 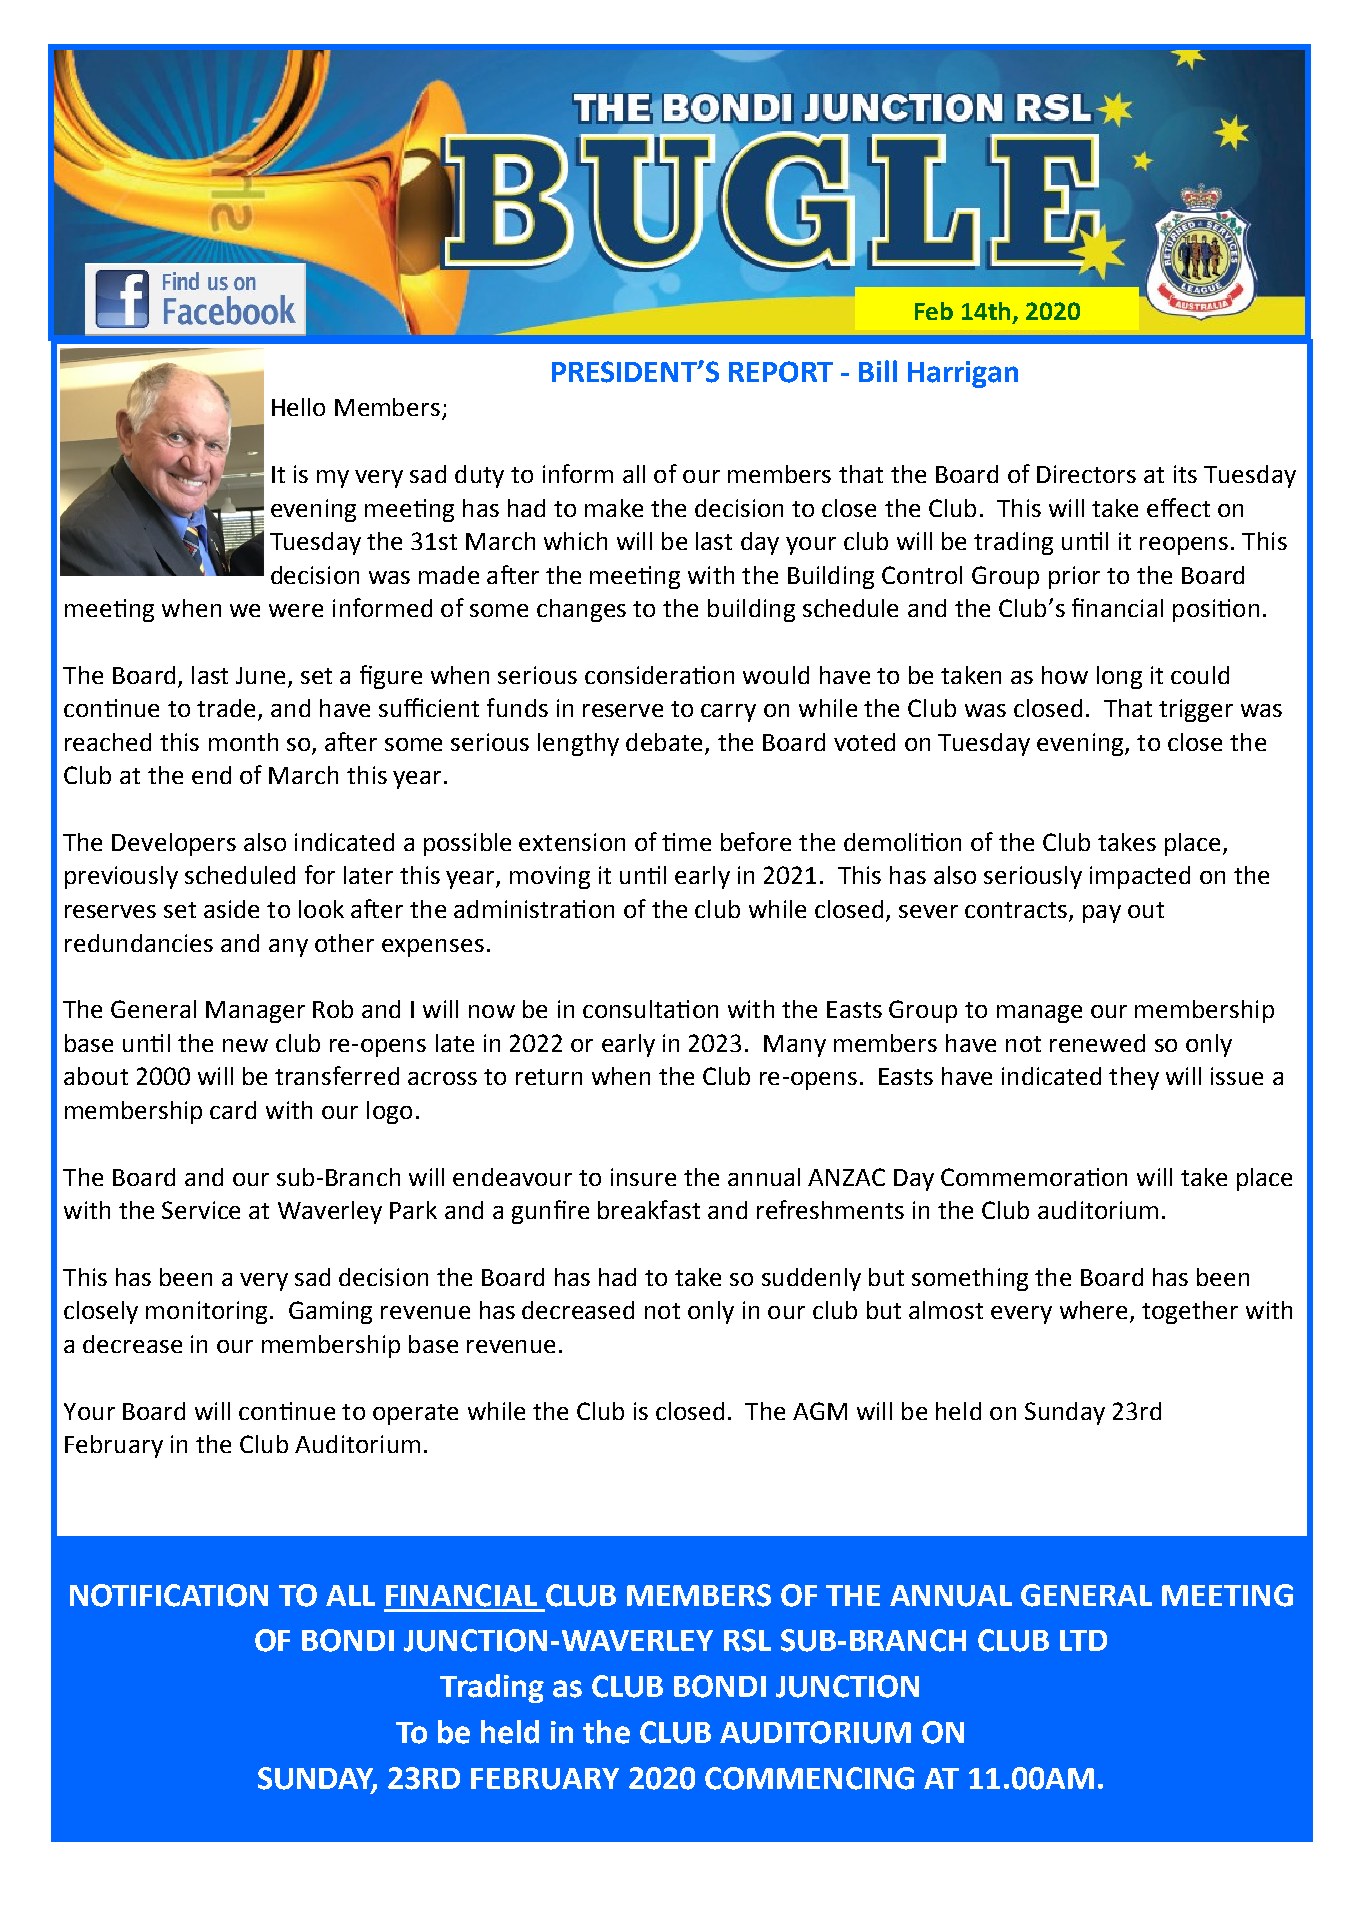 What do you see at coordinates (298, 407) in the document?
I see `Hello` at bounding box center [298, 407].
